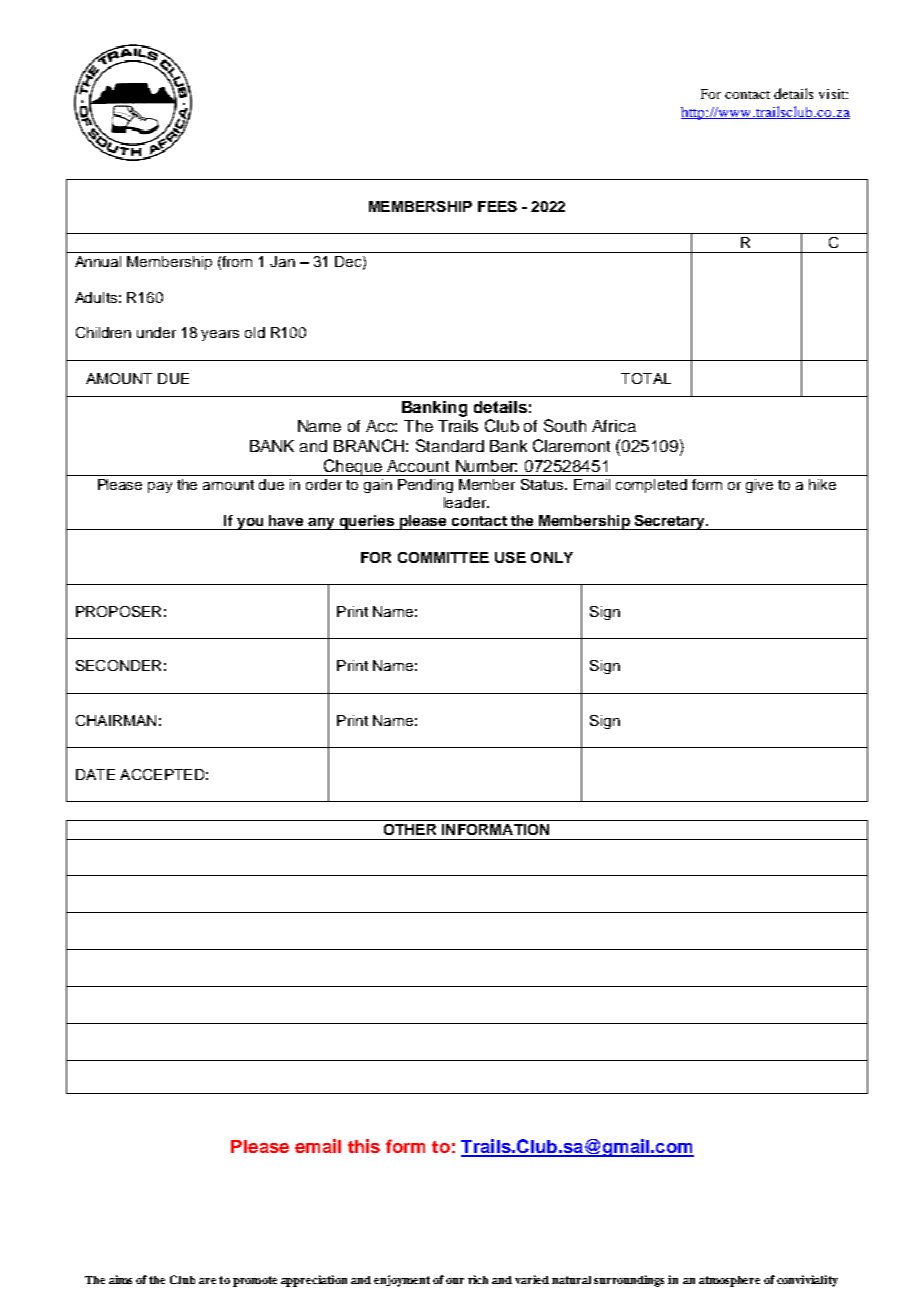 The width and height of the page is (924, 1308). What do you see at coordinates (98, 261) in the page?
I see `Annual` at bounding box center [98, 261].
